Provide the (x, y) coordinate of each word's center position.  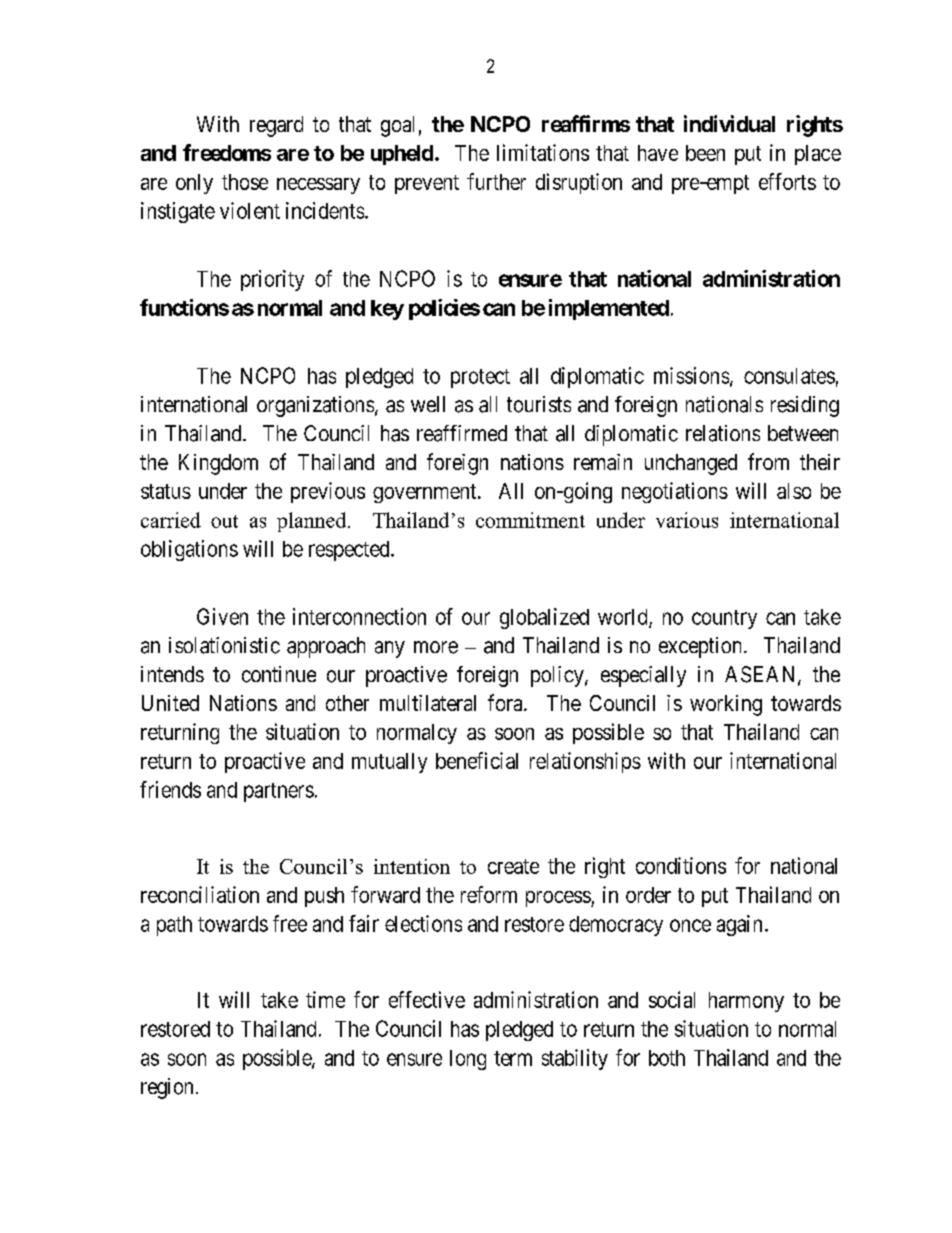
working (726, 705)
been (705, 153)
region (167, 1088)
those (245, 182)
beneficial (477, 760)
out (224, 521)
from (768, 461)
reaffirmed (462, 433)
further (496, 181)
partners (279, 792)
